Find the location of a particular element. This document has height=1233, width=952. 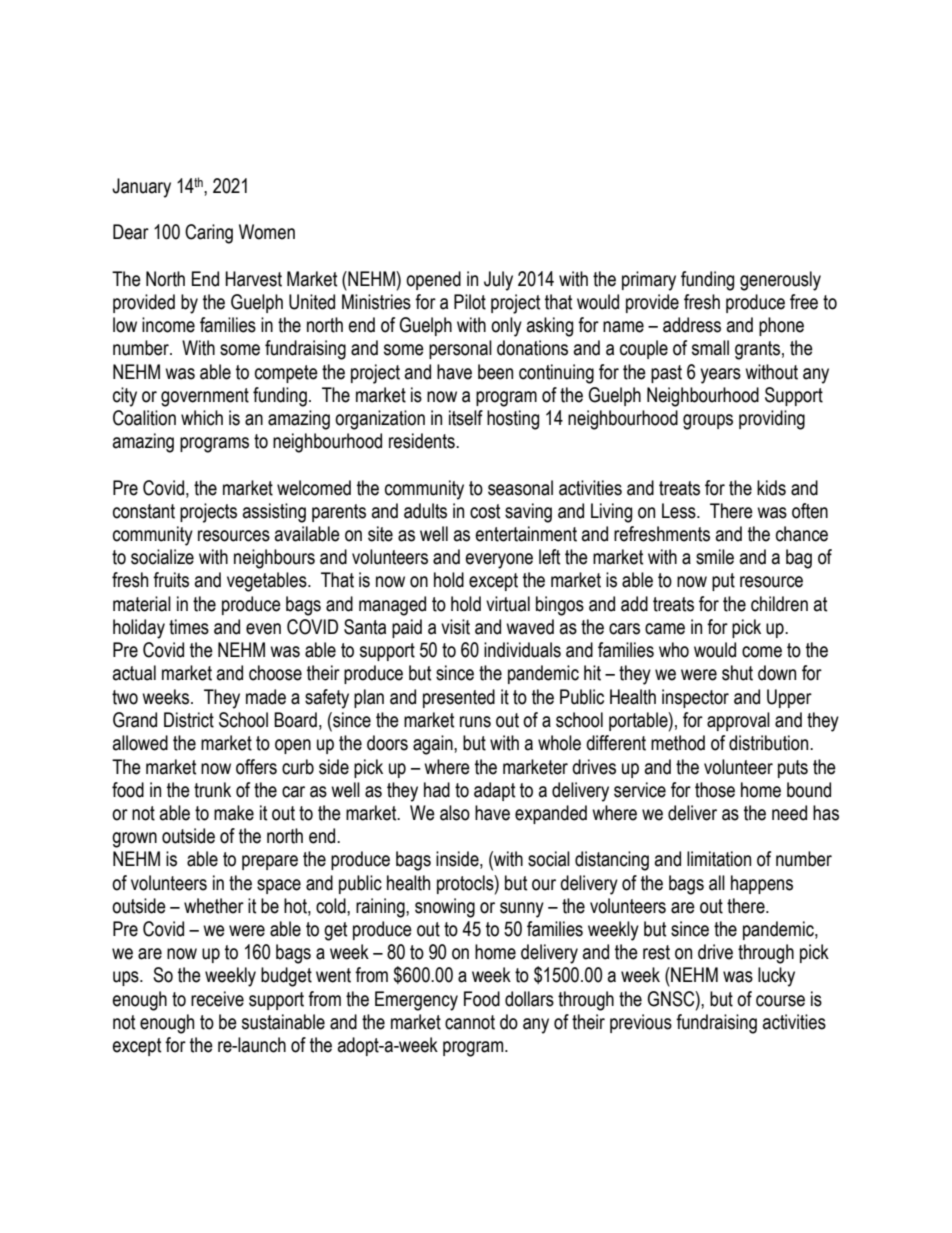

Caring is located at coordinates (209, 234).
